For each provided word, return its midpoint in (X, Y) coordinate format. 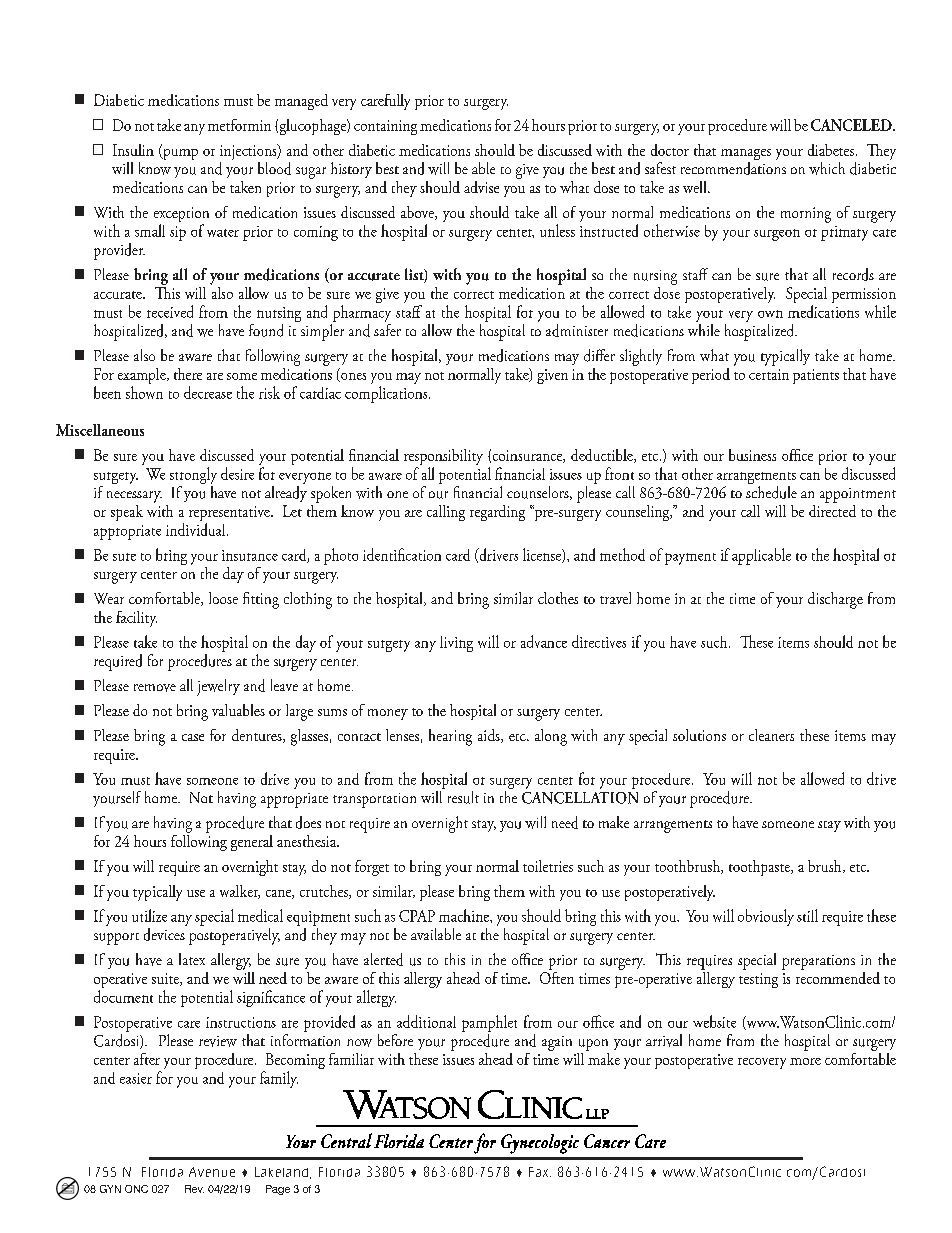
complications (387, 394)
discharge (835, 600)
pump (179, 154)
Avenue (212, 1172)
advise (481, 187)
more (805, 1061)
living (456, 644)
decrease (208, 392)
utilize (149, 915)
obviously (766, 917)
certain (769, 374)
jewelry (218, 687)
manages (746, 156)
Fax (540, 1172)
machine (465, 915)
